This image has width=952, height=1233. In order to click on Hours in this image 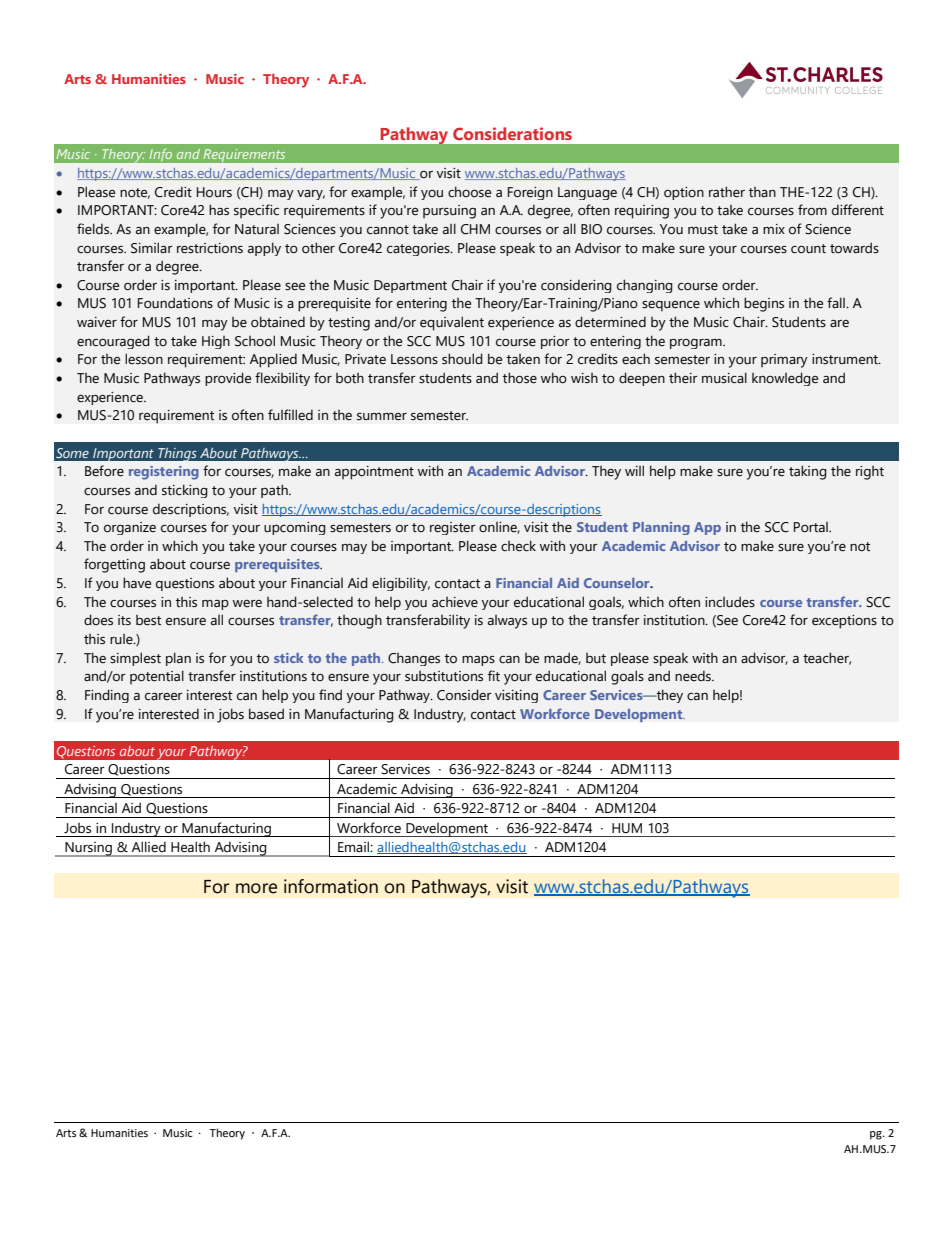, I will do `click(214, 192)`.
